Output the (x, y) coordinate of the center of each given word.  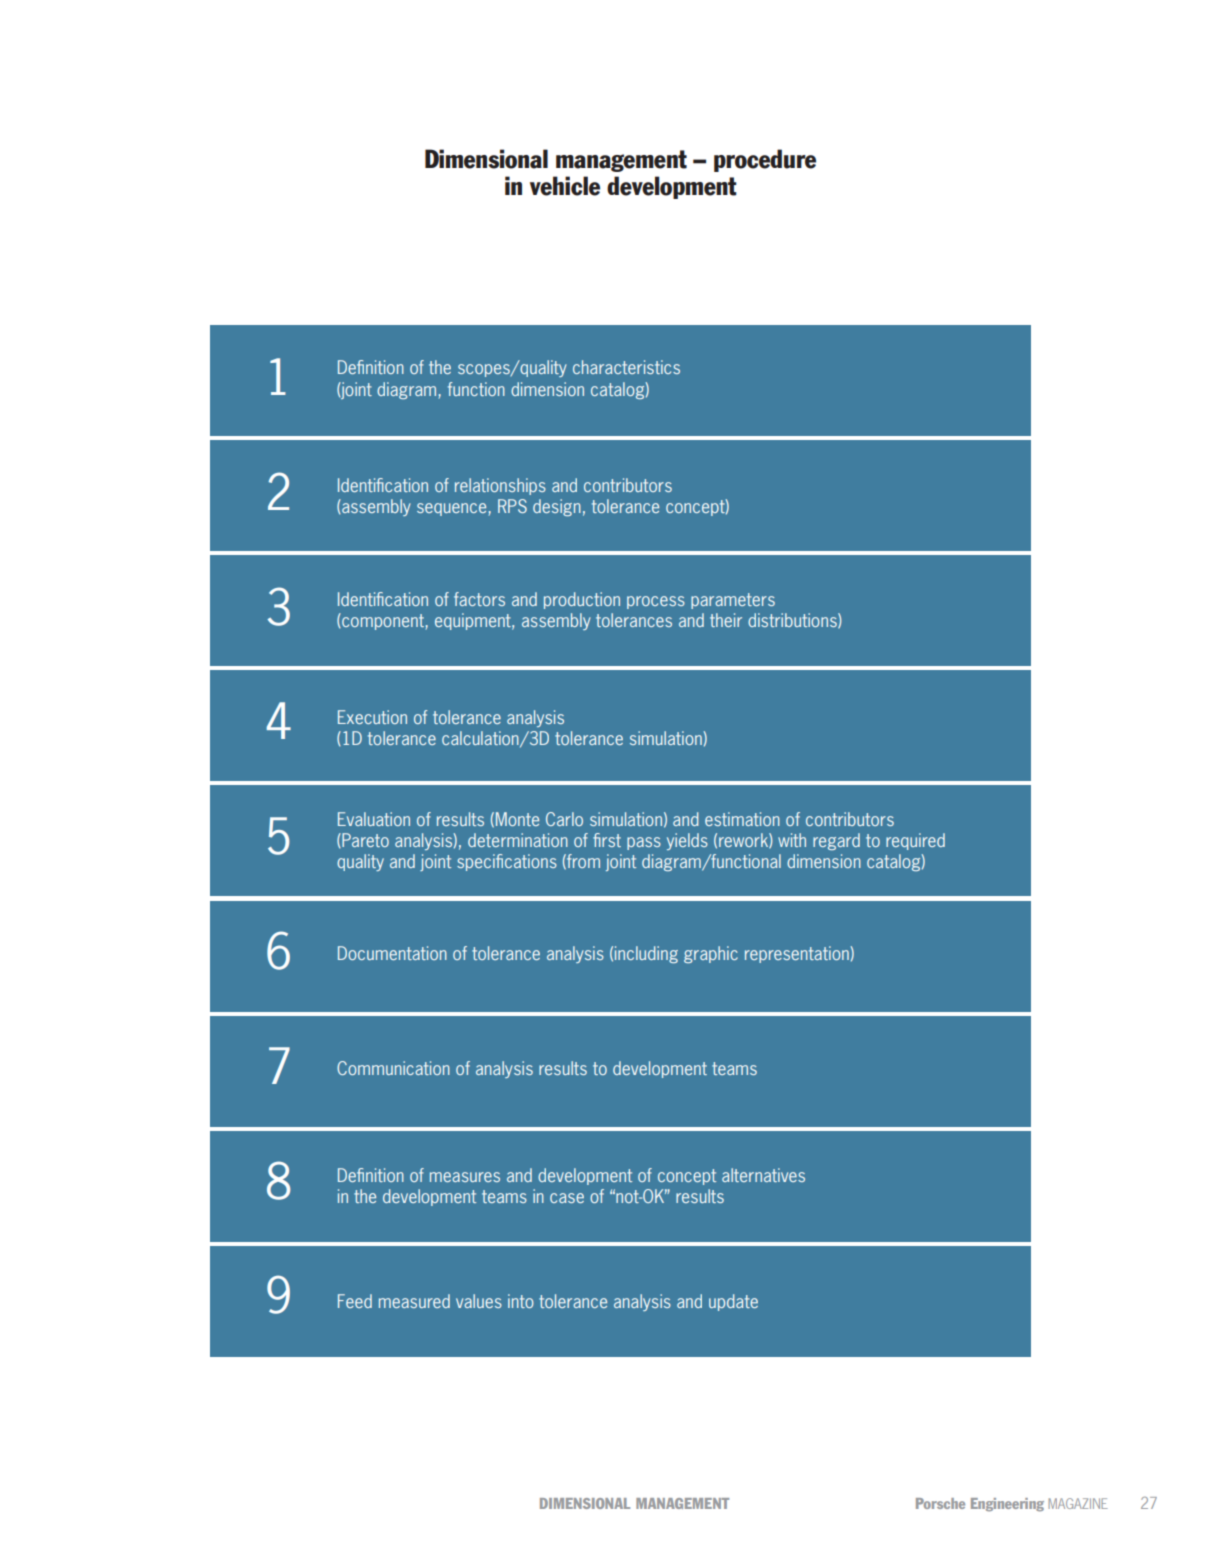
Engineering (1007, 1504)
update (733, 1302)
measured (414, 1301)
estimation (742, 819)
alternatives (763, 1175)
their (726, 620)
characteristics (626, 367)
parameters (733, 601)
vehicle (565, 186)
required (915, 841)
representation (798, 954)
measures (465, 1177)
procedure (765, 160)
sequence (453, 509)
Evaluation (374, 819)
